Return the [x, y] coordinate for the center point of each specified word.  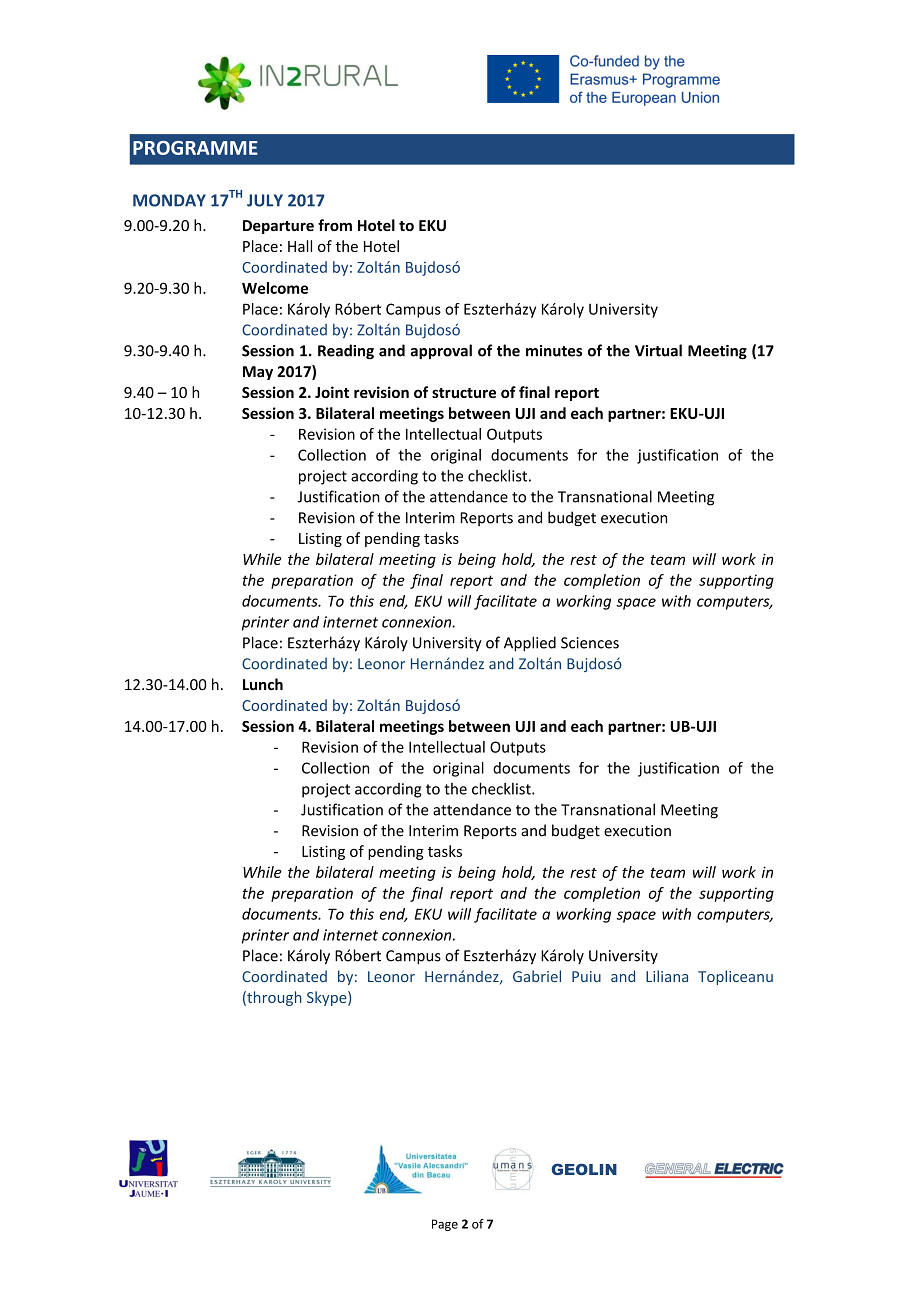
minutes [554, 351]
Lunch [263, 684]
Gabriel [537, 976]
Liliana [667, 976]
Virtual [658, 350]
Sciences [590, 643]
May [258, 373]
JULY [265, 200]
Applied [530, 644]
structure [464, 393]
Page [445, 1225]
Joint [332, 392]
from [335, 225]
